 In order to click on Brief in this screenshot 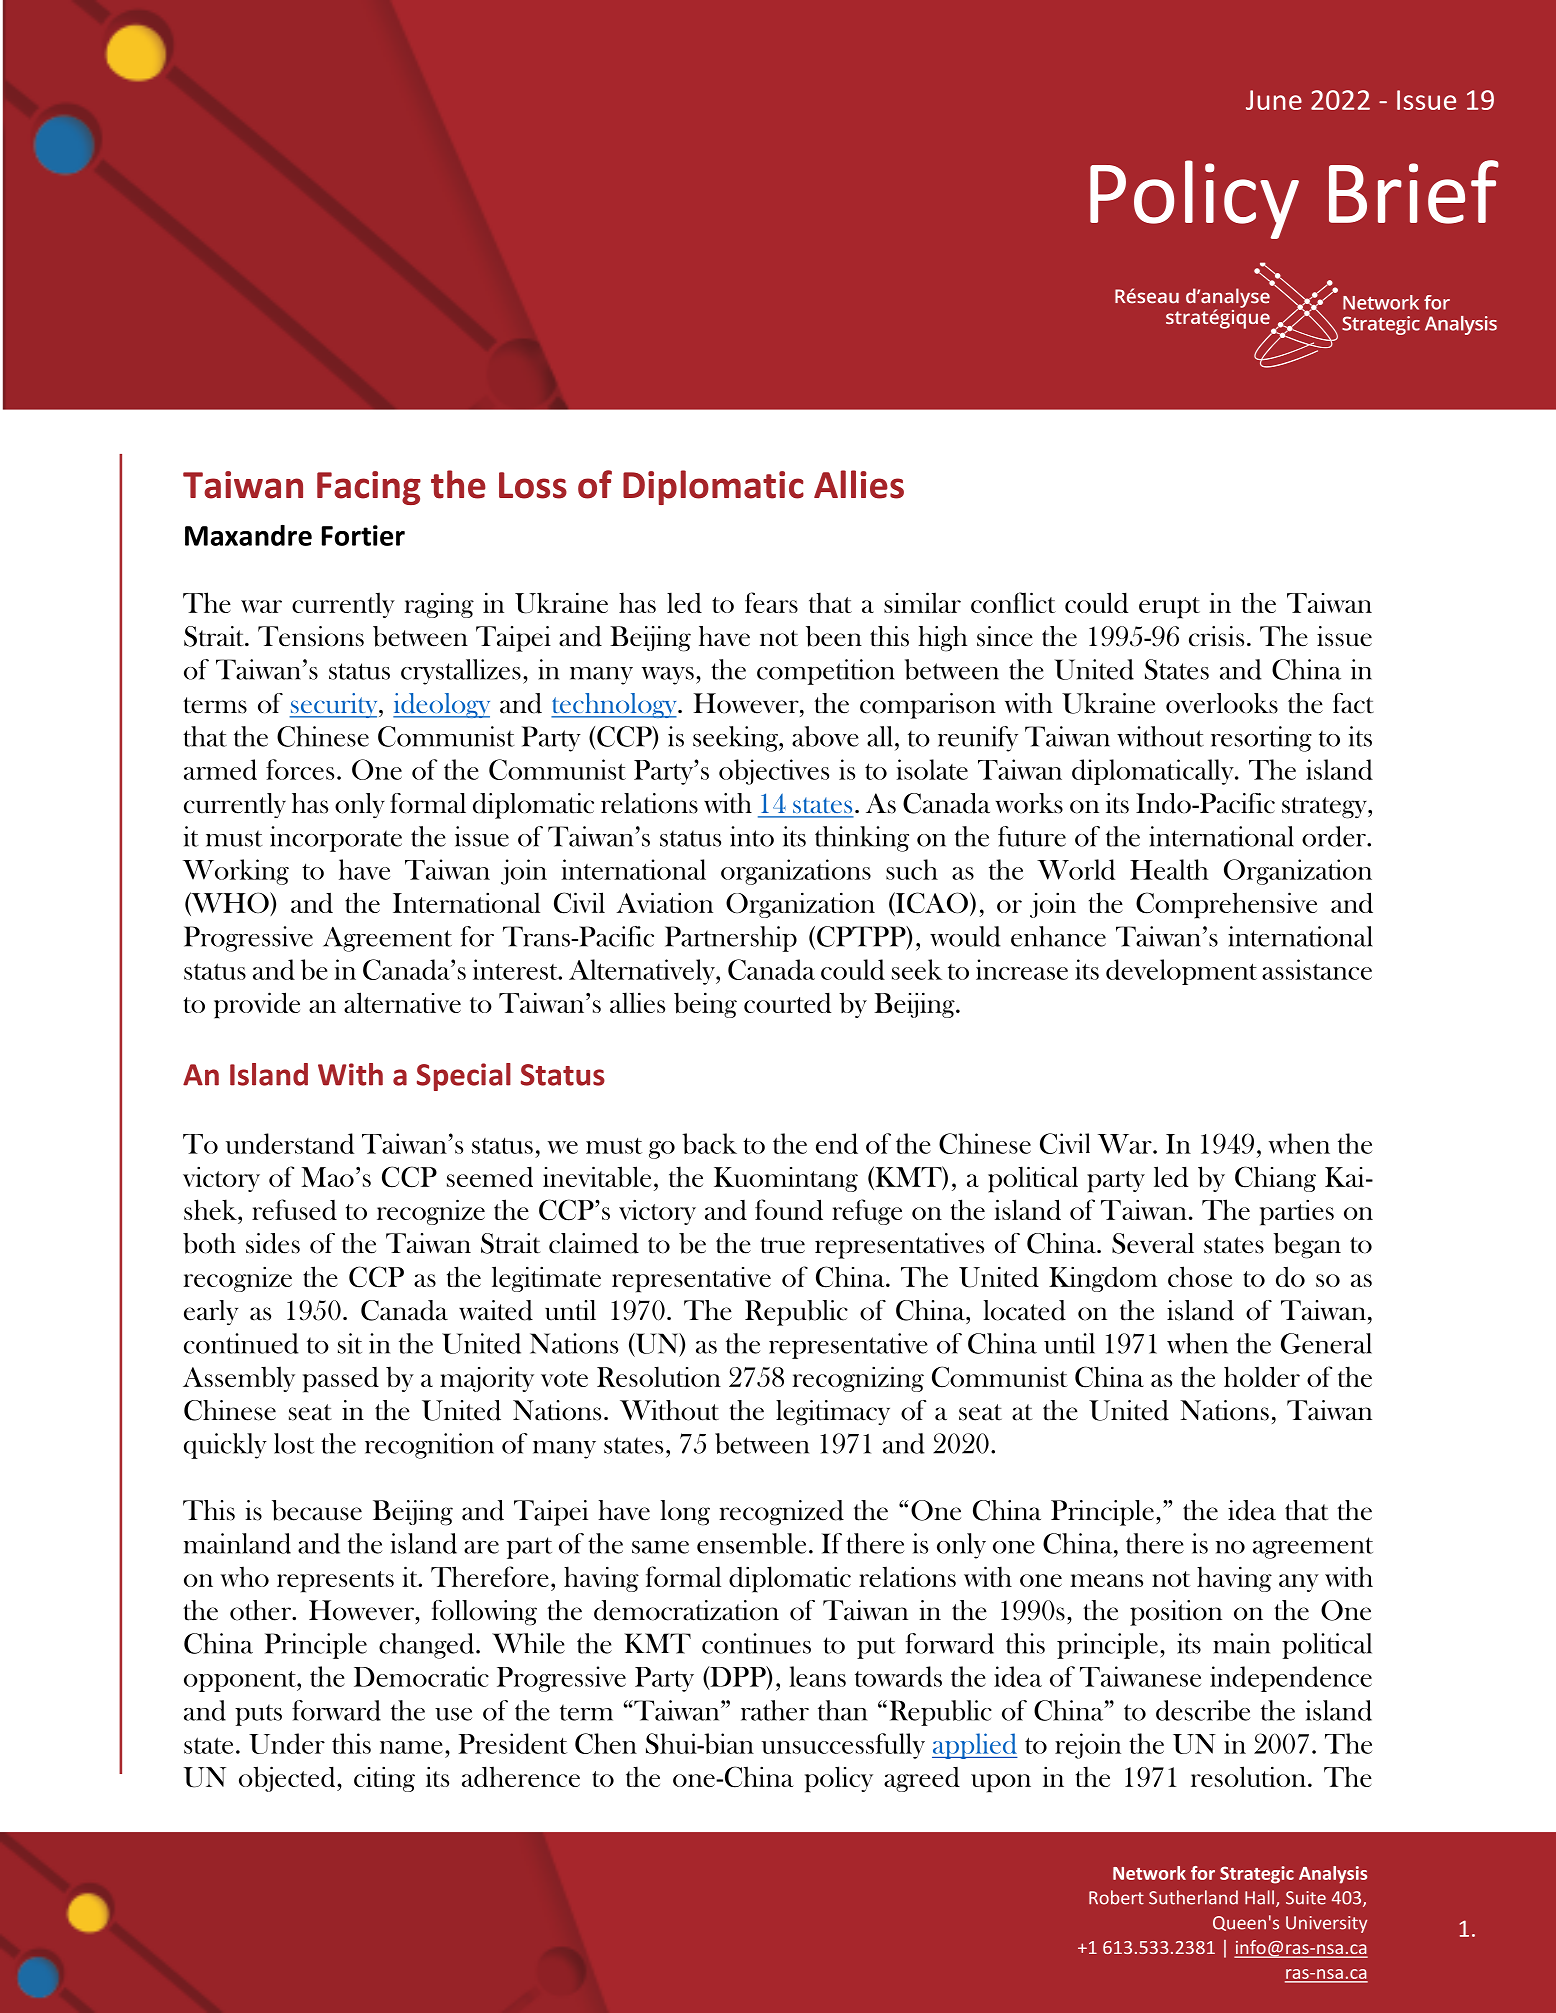, I will do `click(1414, 192)`.
